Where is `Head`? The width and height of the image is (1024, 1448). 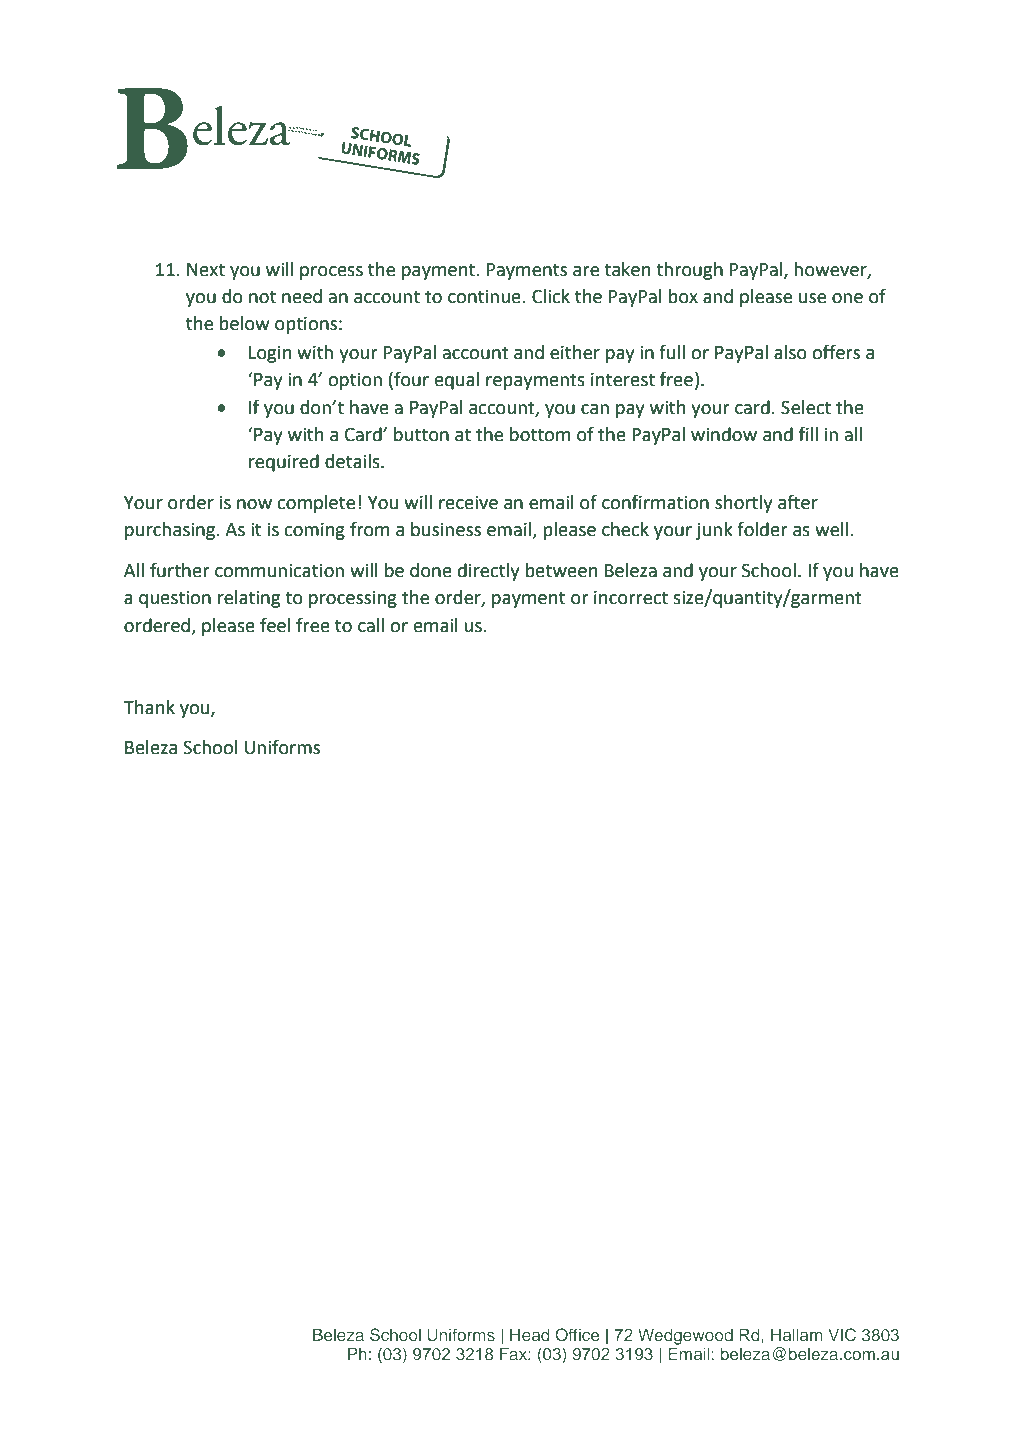
Head is located at coordinates (529, 1334).
